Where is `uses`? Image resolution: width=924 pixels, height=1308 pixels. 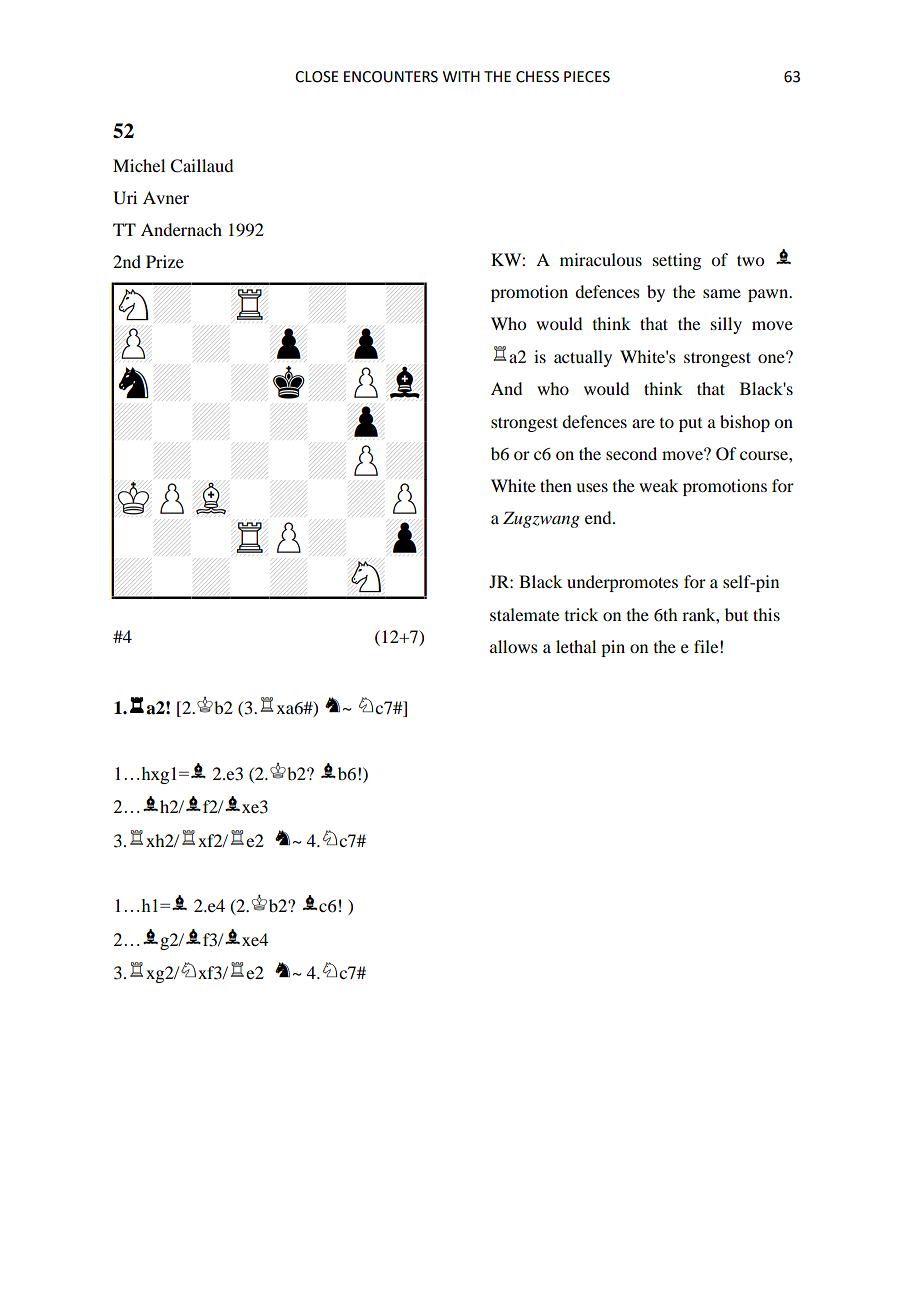
uses is located at coordinates (592, 487).
